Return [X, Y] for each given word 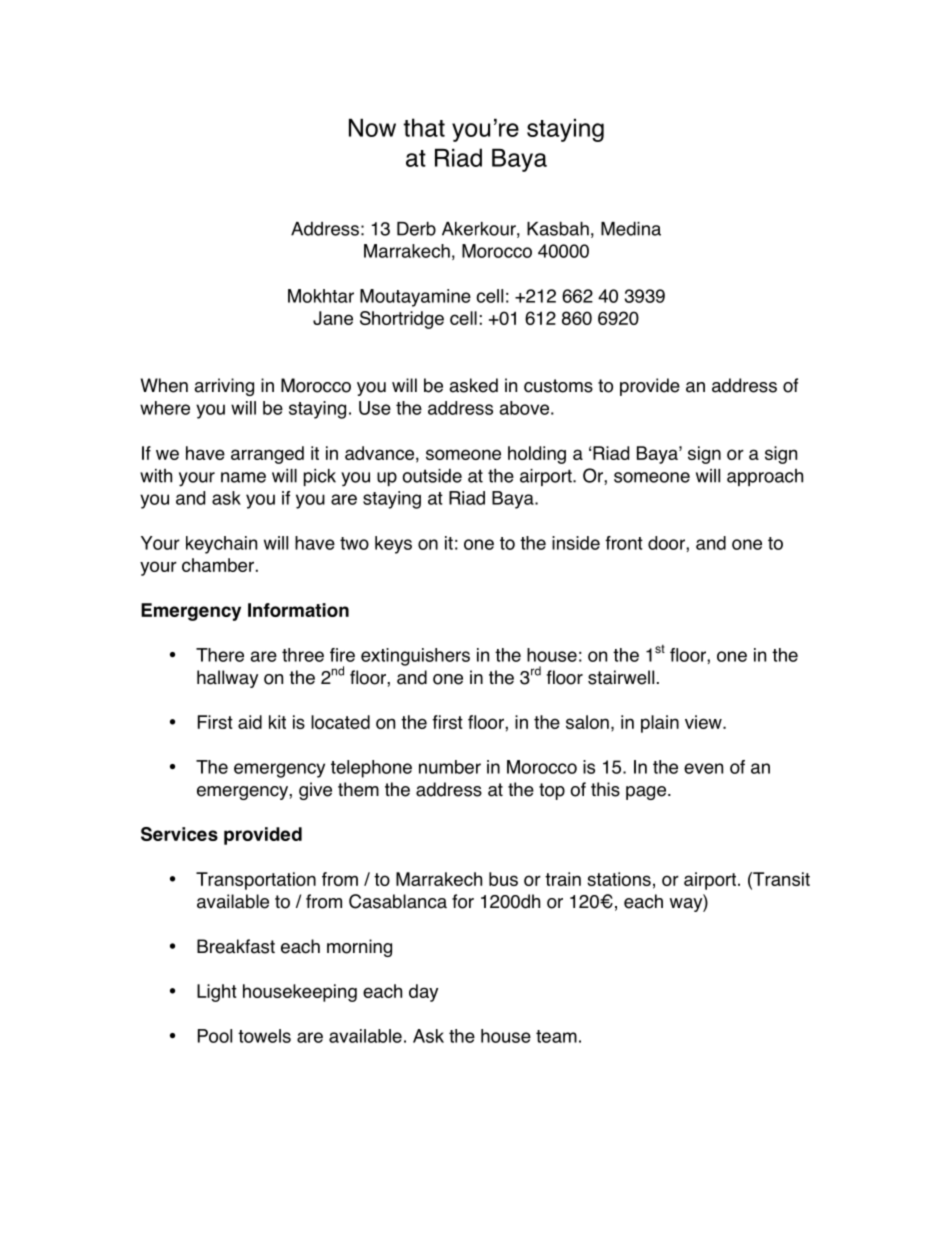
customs [558, 386]
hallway [227, 679]
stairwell [621, 677]
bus [503, 879]
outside [432, 476]
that [424, 127]
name [243, 477]
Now [372, 128]
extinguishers [415, 657]
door [667, 543]
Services [179, 834]
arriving [224, 387]
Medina [631, 228]
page [647, 793]
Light [217, 993]
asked [473, 385]
